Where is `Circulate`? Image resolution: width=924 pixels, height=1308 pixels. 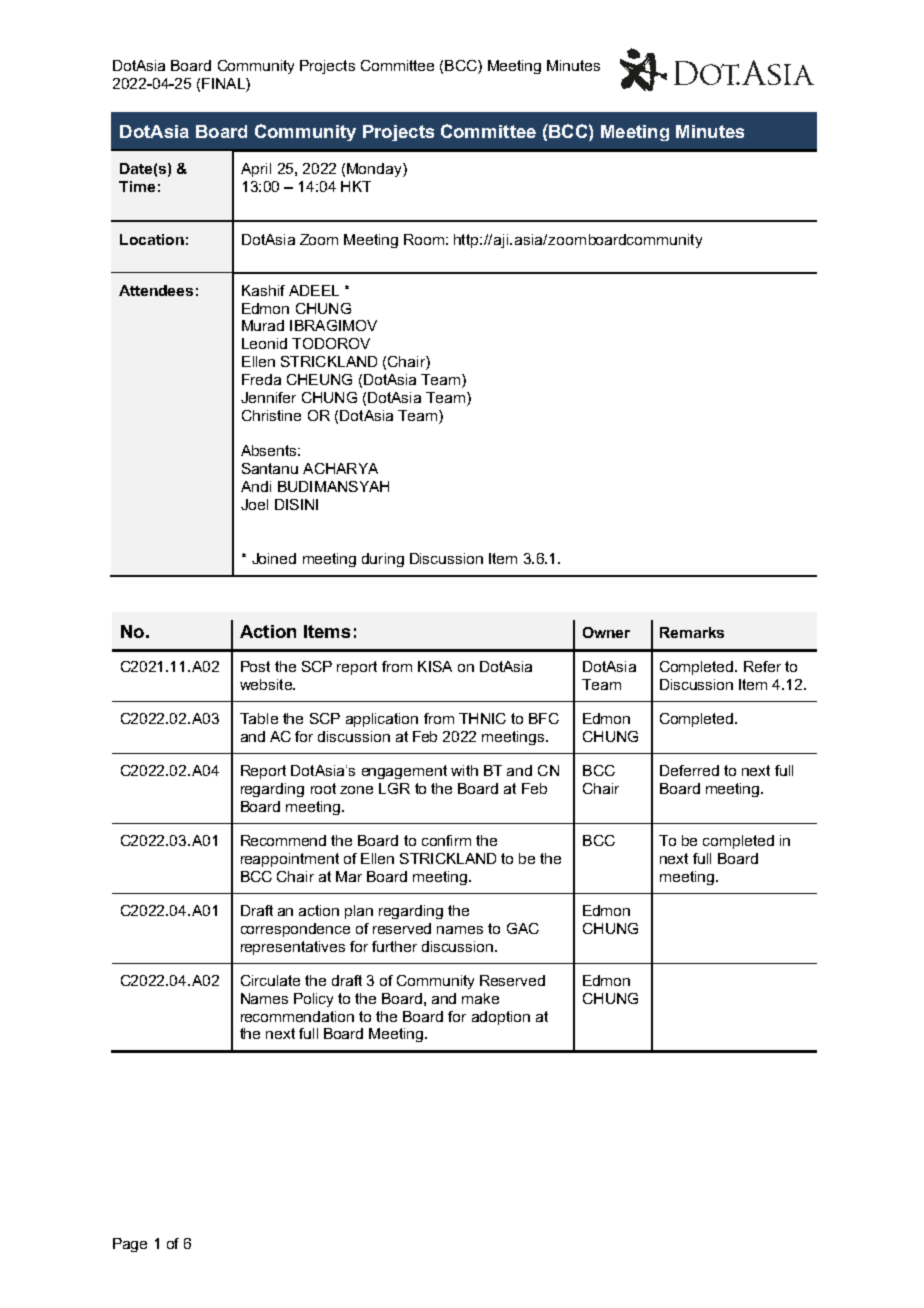
Circulate is located at coordinates (270, 980).
